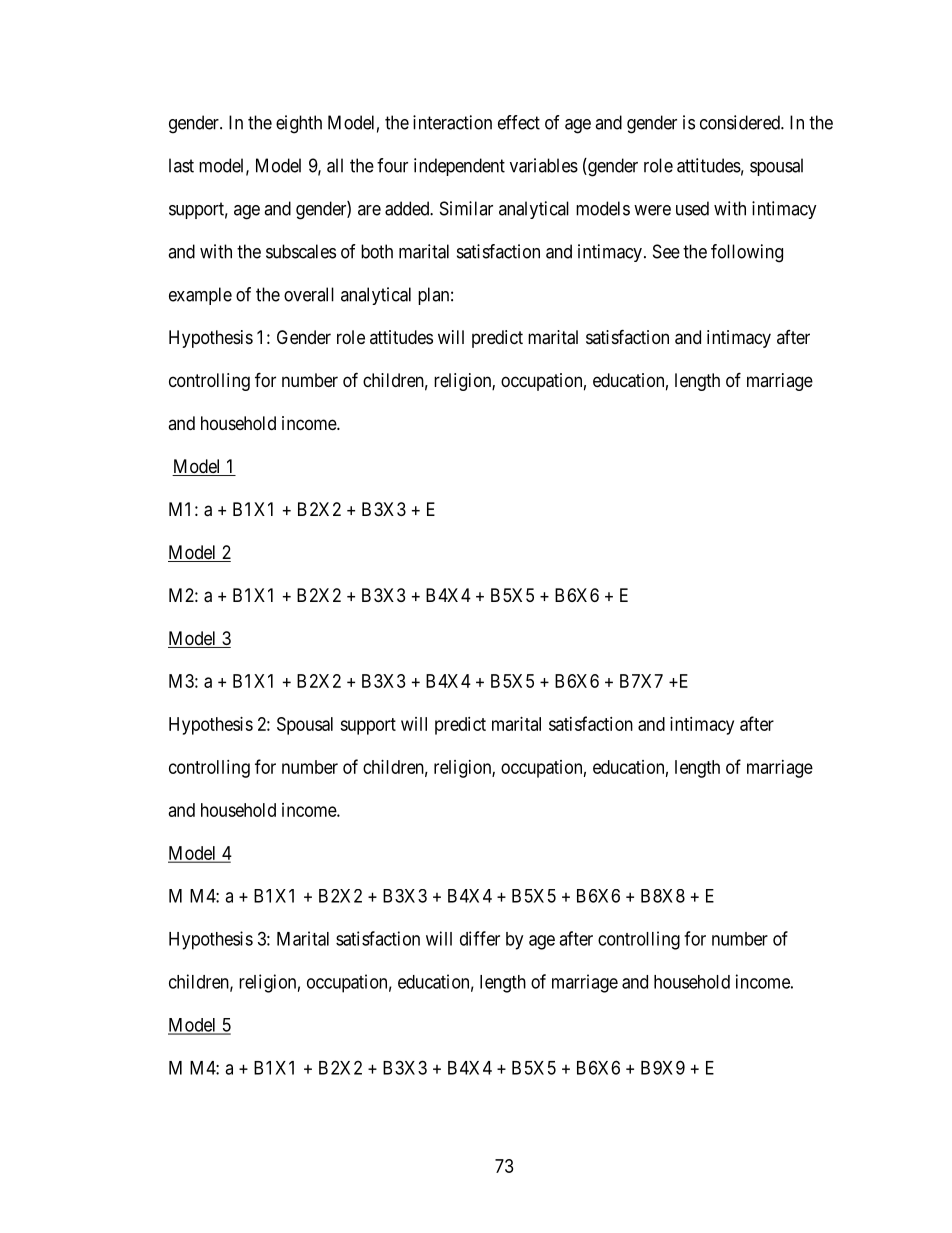 The image size is (952, 1233). What do you see at coordinates (299, 124) in the screenshot?
I see `eighth` at bounding box center [299, 124].
